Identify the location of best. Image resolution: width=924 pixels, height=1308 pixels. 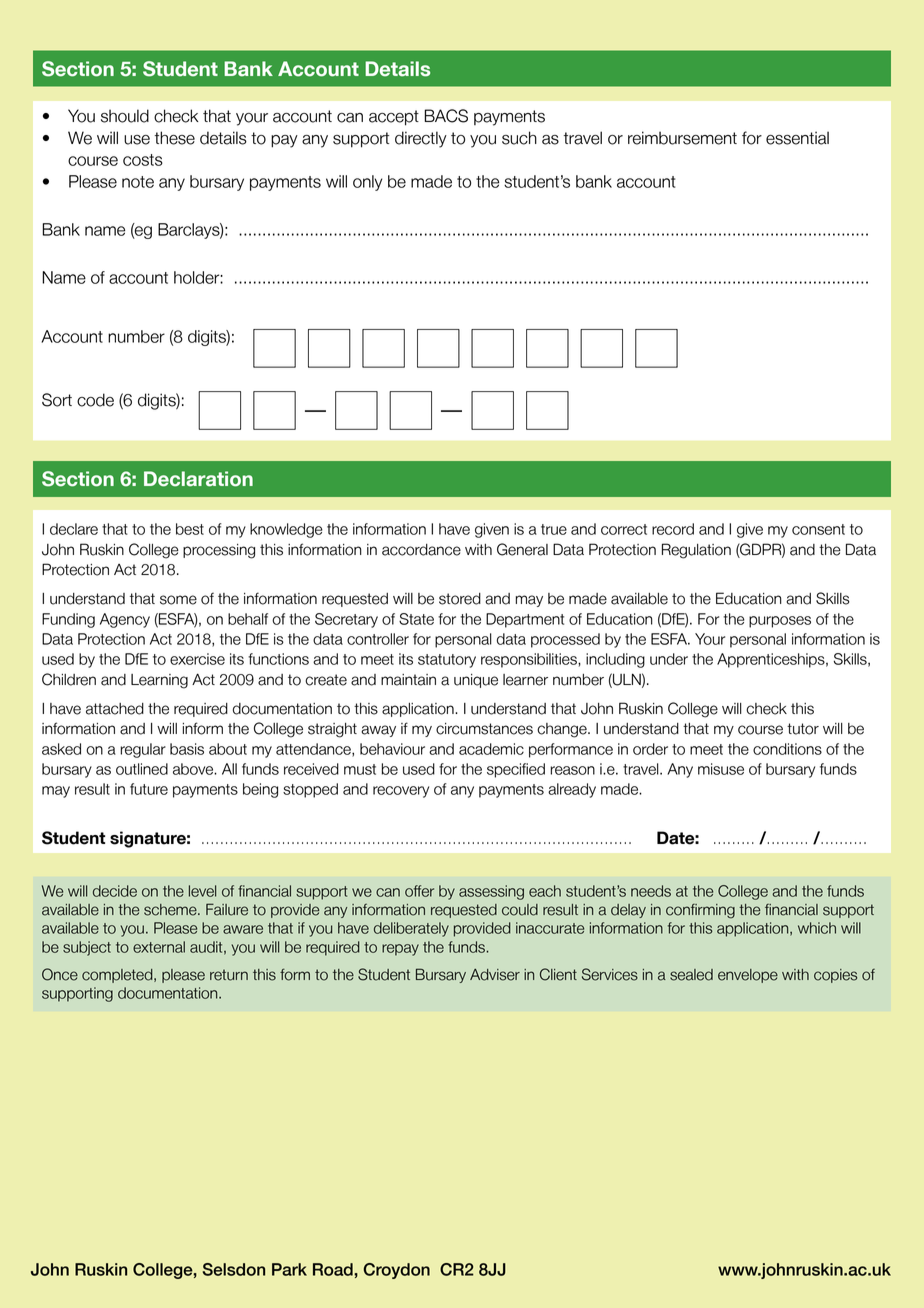
(190, 529).
